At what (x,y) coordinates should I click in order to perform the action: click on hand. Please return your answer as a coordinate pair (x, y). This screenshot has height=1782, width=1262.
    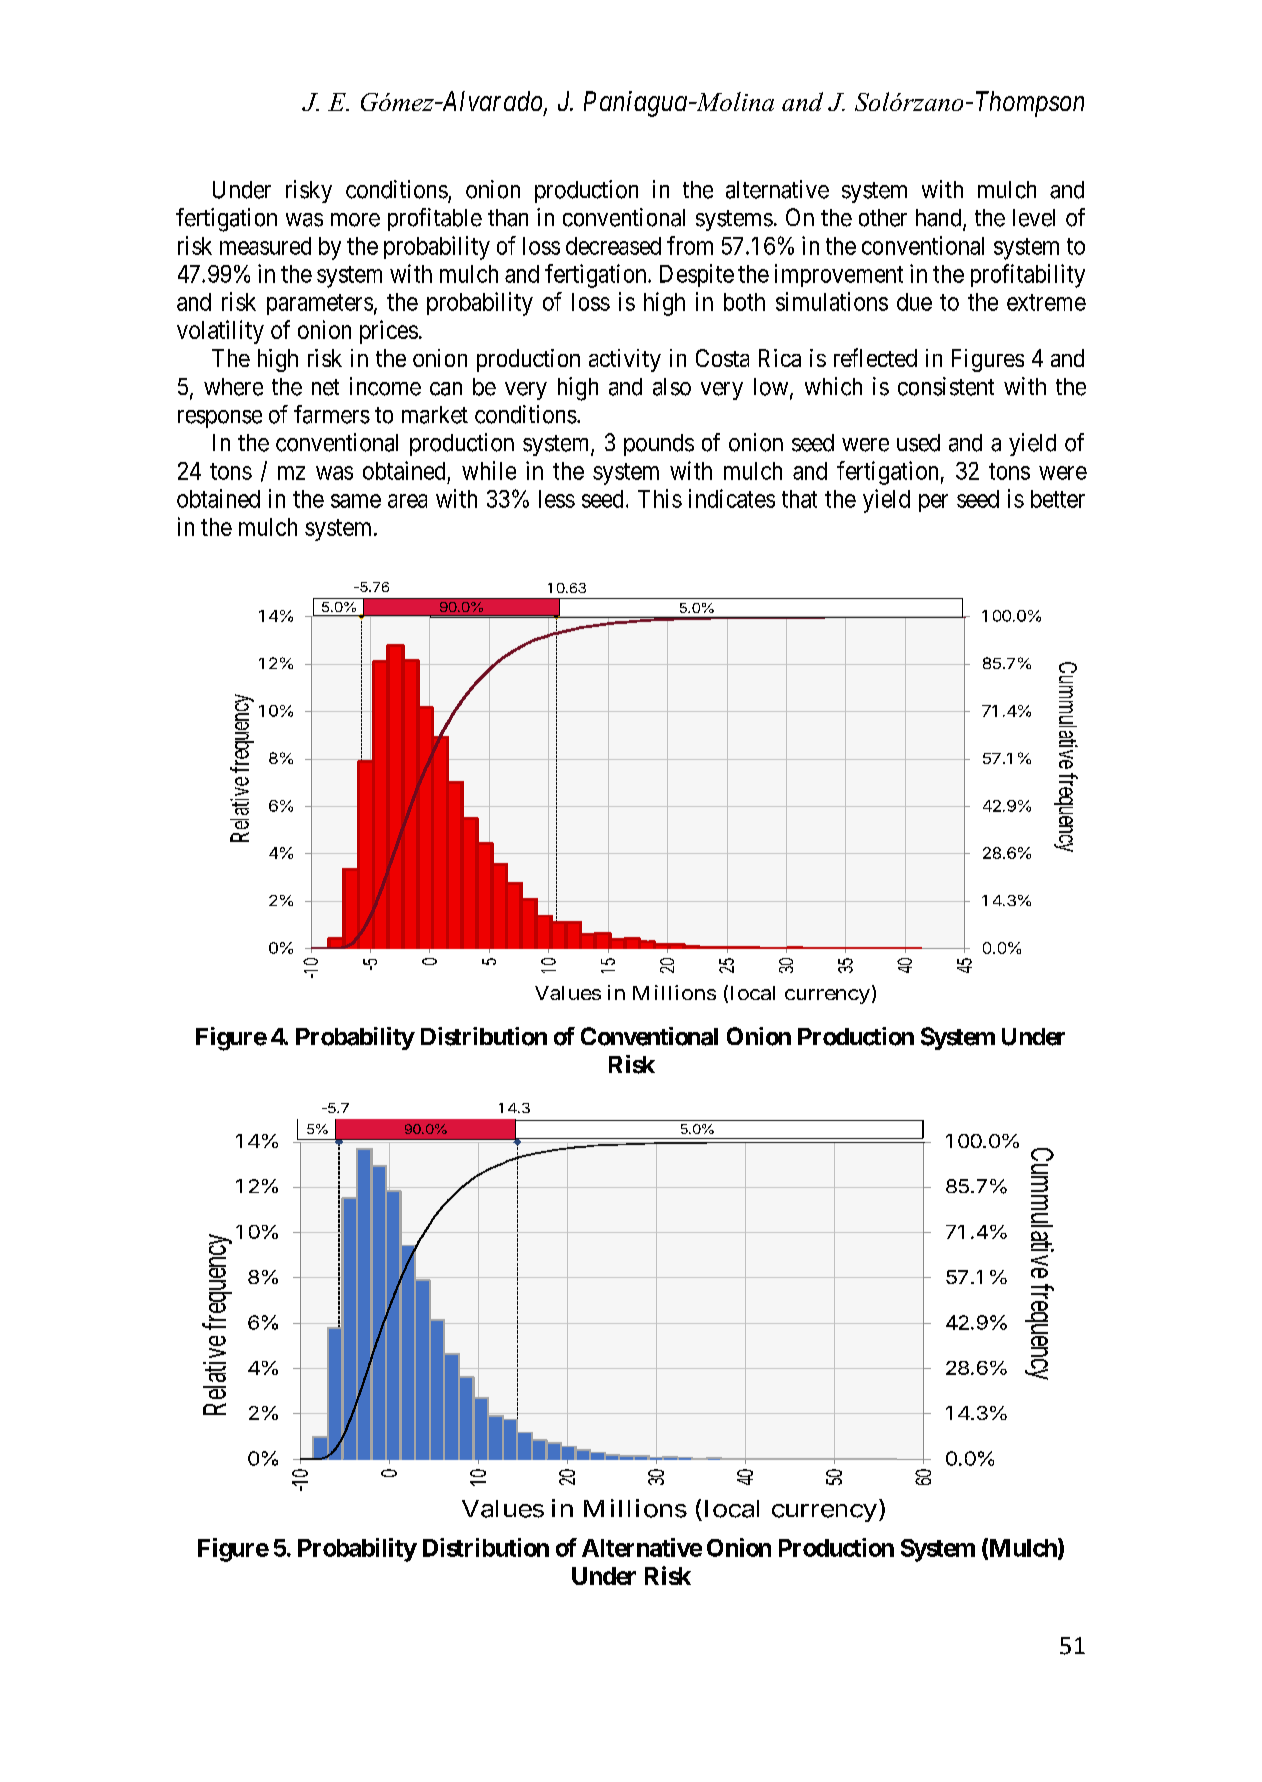
    Looking at the image, I should click on (940, 219).
